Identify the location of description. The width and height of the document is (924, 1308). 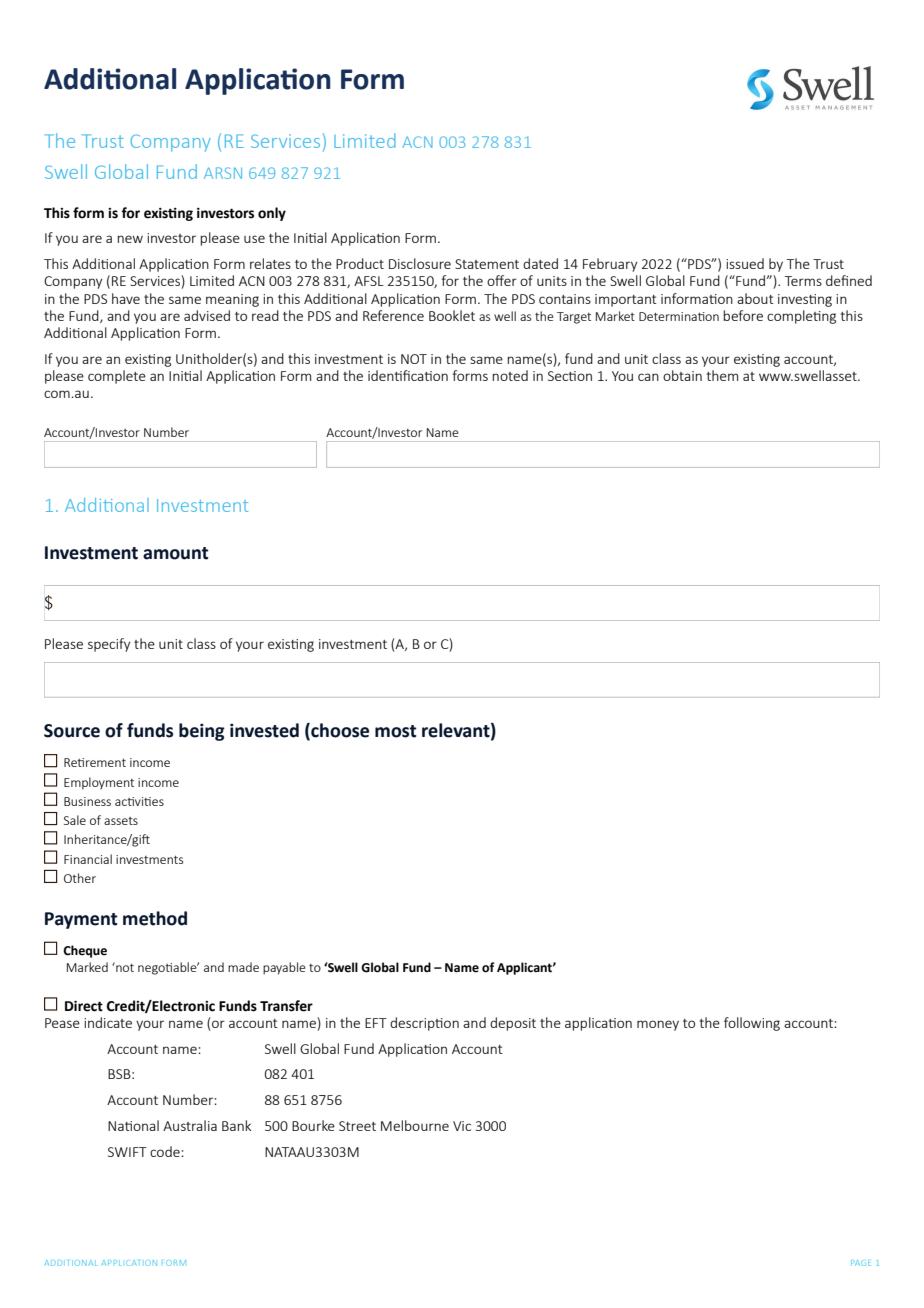
(424, 1024).
